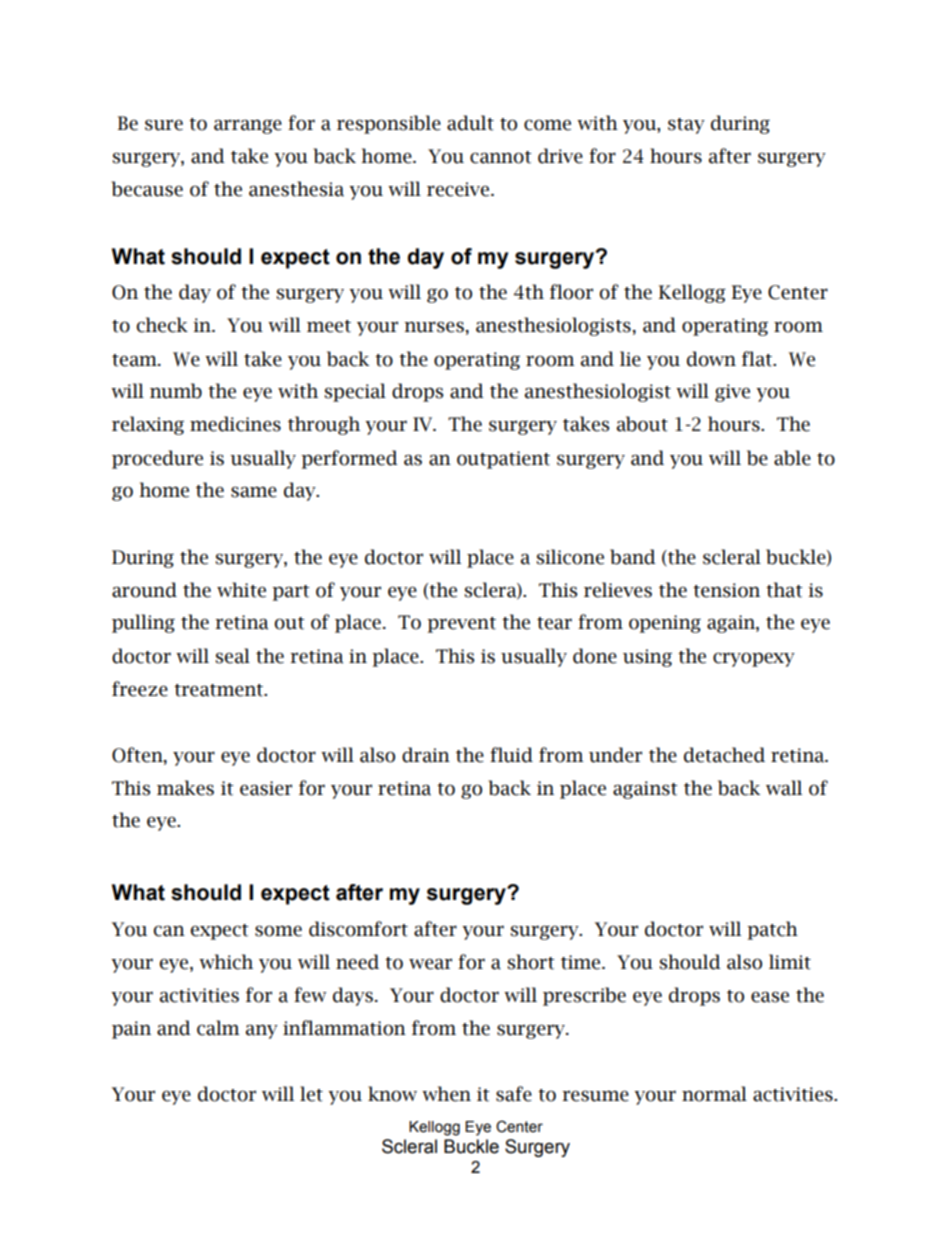 This page has width=952, height=1233. I want to click on stay, so click(686, 126).
